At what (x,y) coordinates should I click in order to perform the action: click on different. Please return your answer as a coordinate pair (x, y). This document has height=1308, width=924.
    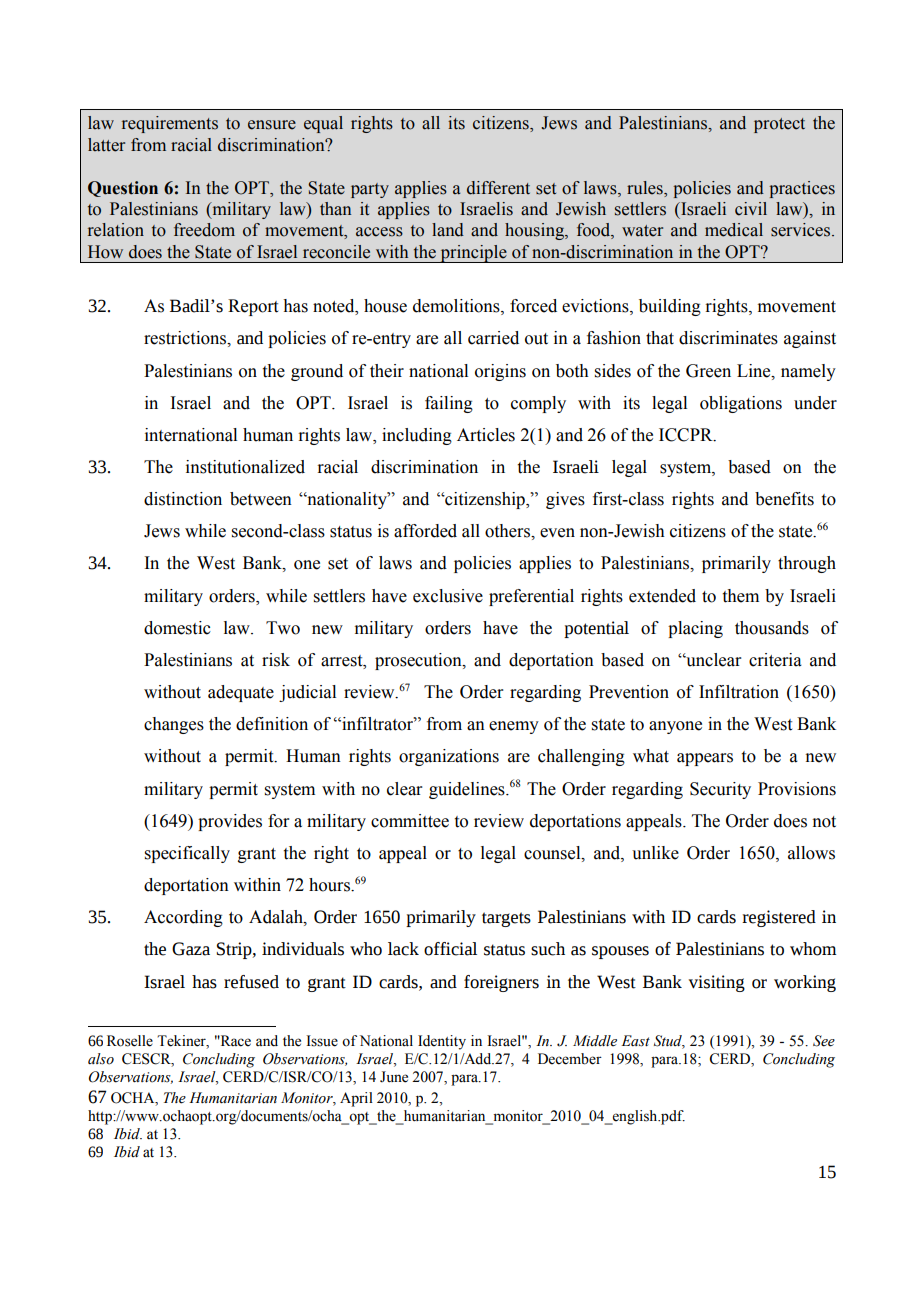
    Looking at the image, I should click on (498, 188).
